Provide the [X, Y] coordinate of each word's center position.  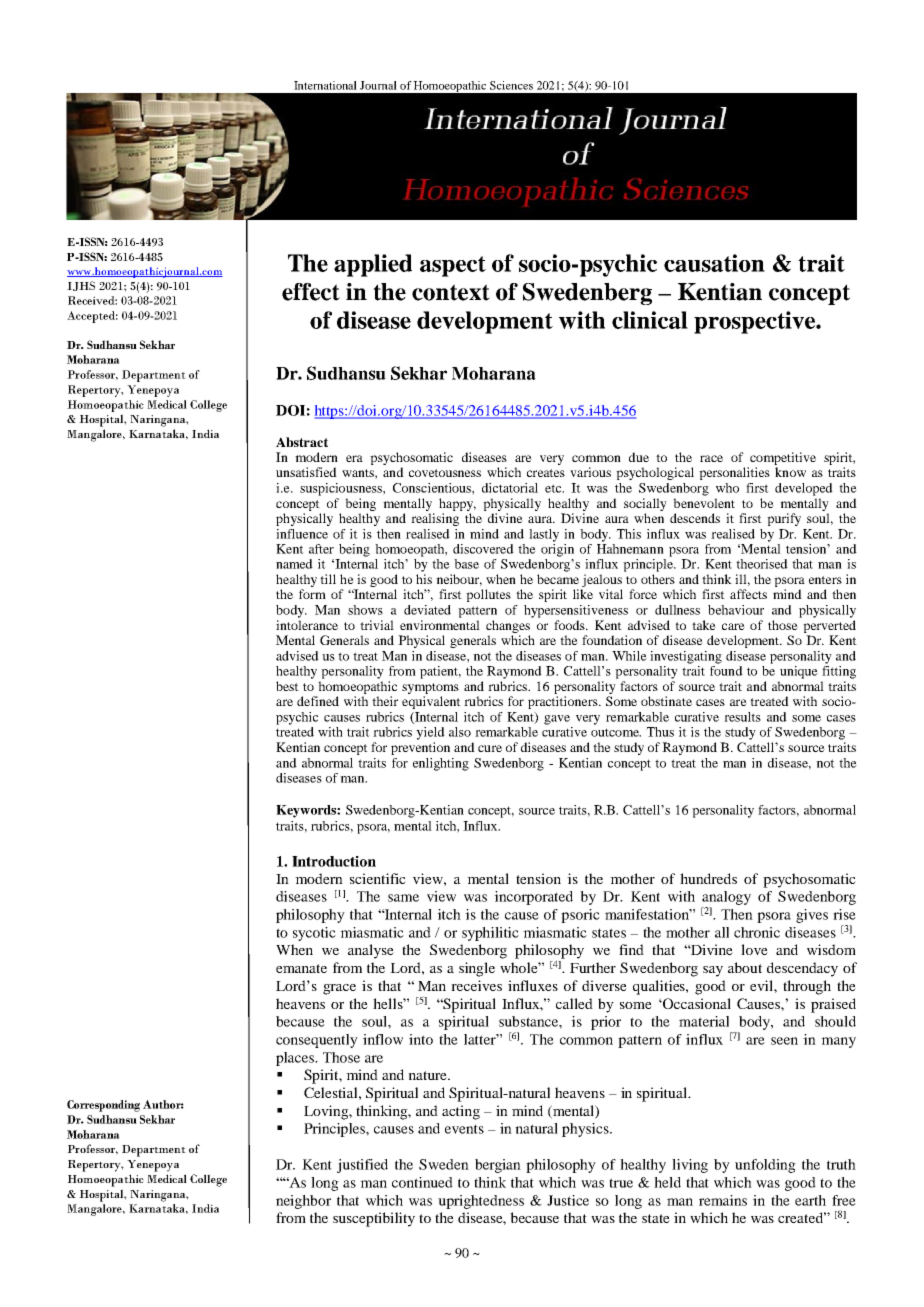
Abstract [302, 442]
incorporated [533, 898]
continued [422, 1182]
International [325, 85]
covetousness [445, 473]
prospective [756, 322]
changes [508, 626]
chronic [757, 932]
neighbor [303, 1202]
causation [714, 263]
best [287, 686]
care [733, 626]
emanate [301, 968]
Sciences [511, 85]
